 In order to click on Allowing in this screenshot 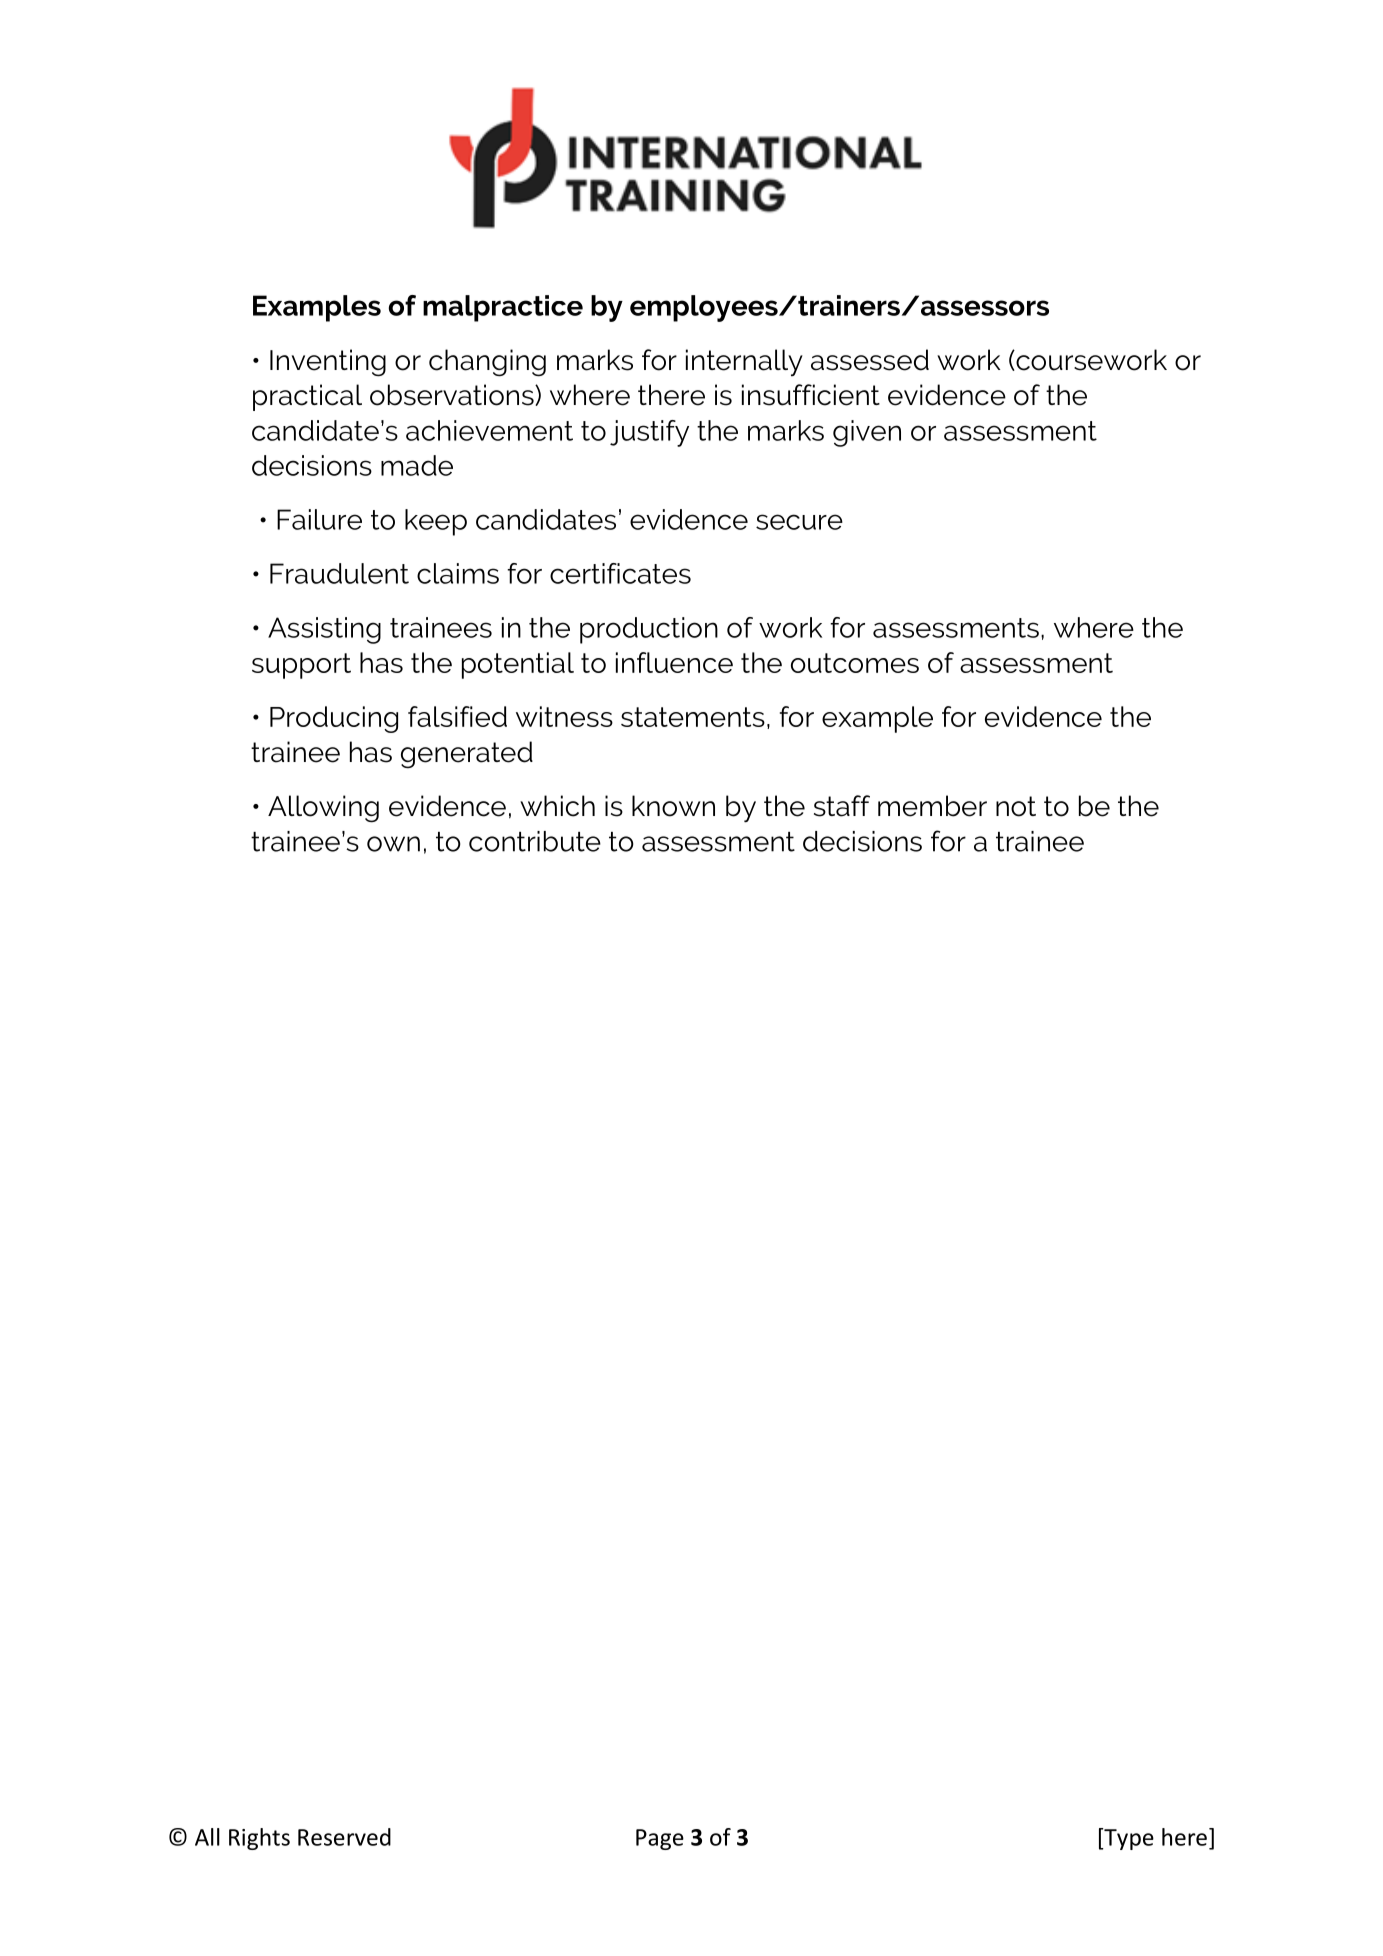, I will do `click(323, 809)`.
